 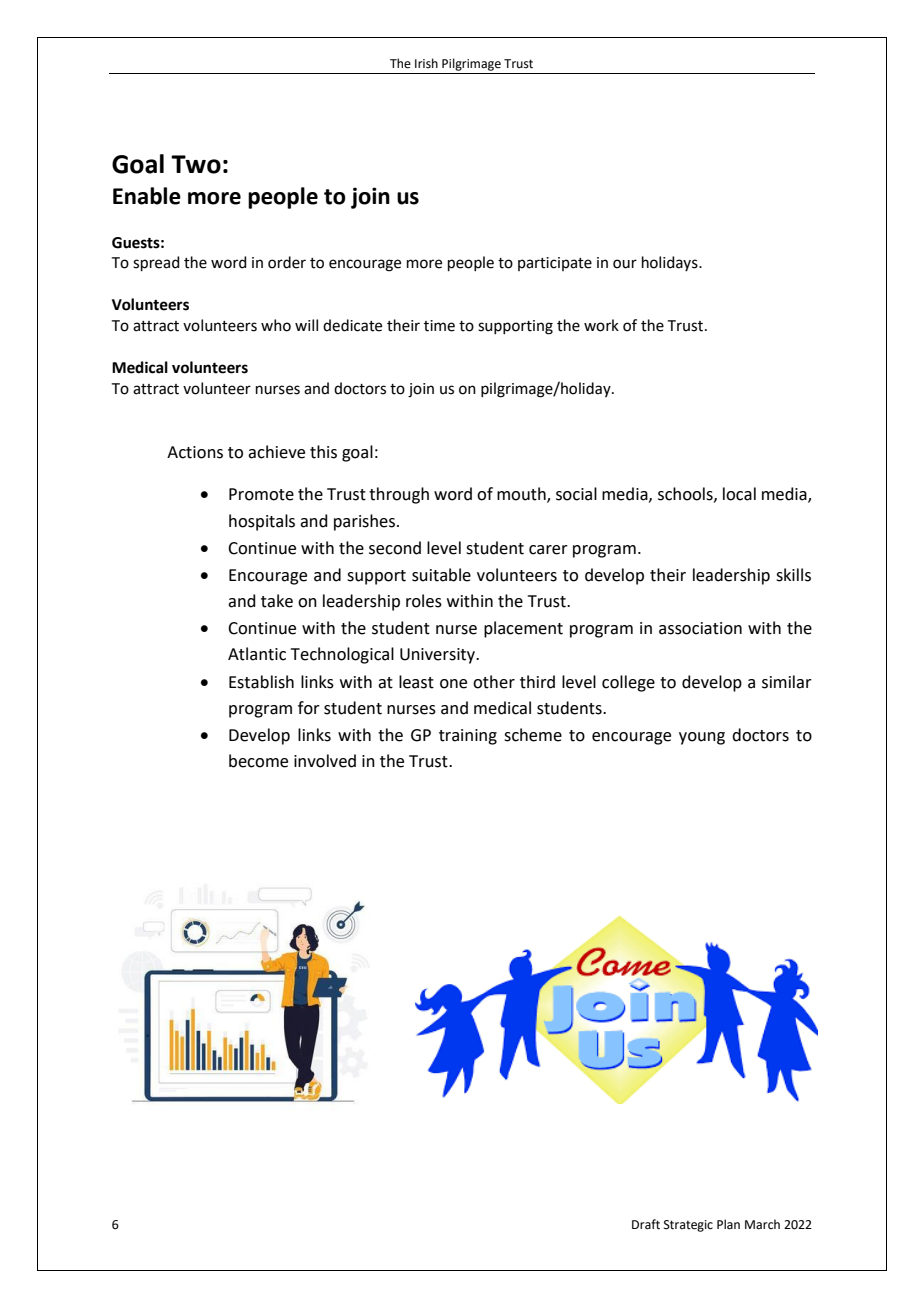 What do you see at coordinates (257, 654) in the screenshot?
I see `Atlantic` at bounding box center [257, 654].
